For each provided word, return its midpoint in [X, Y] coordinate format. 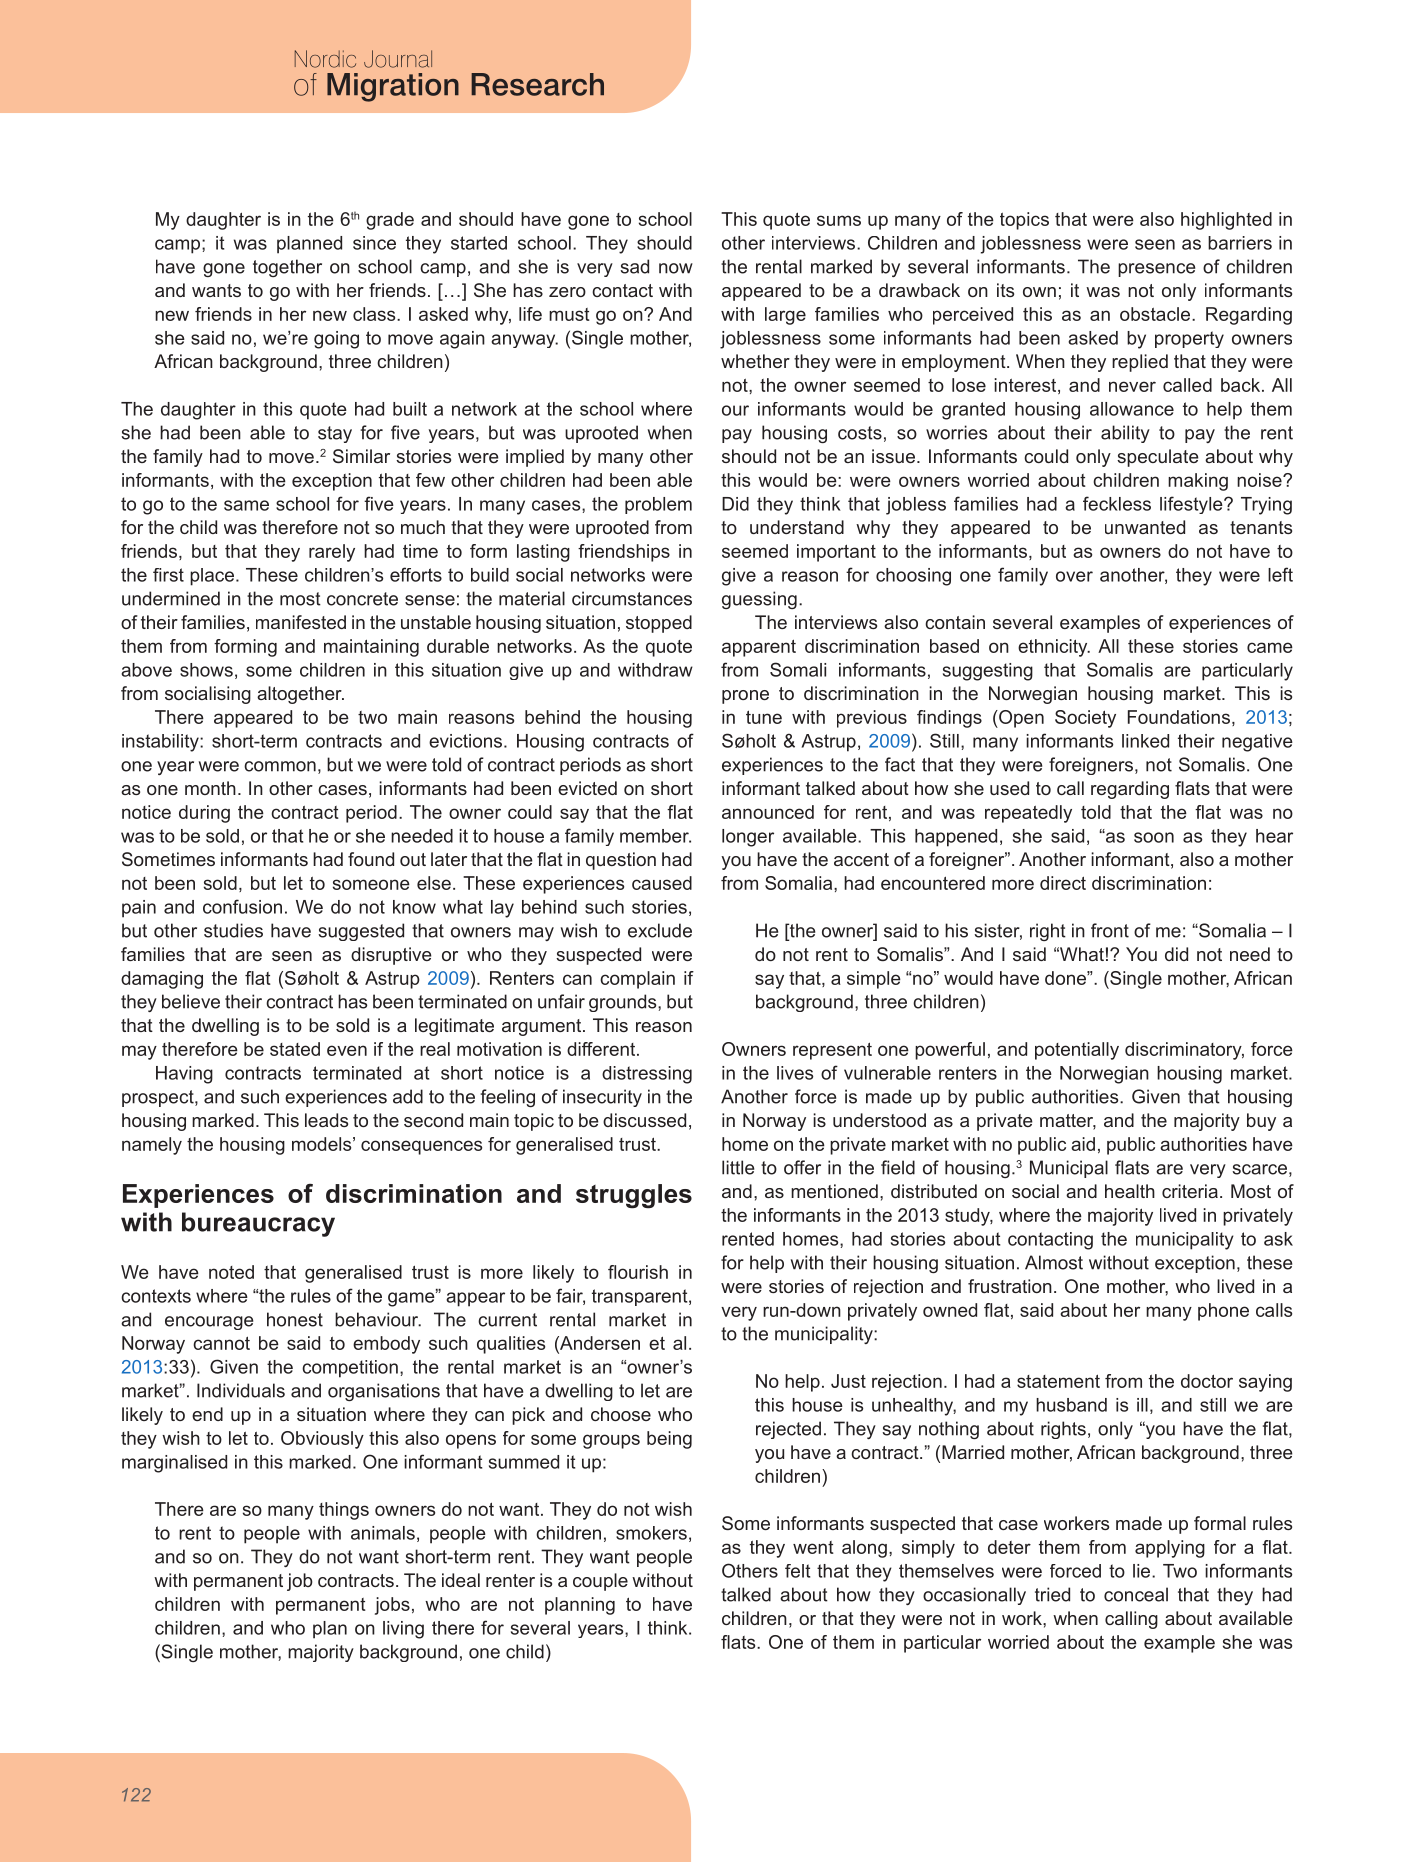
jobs [392, 1606]
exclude [660, 930]
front [1110, 930]
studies [233, 930]
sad [634, 266]
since [374, 243]
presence [1156, 270]
